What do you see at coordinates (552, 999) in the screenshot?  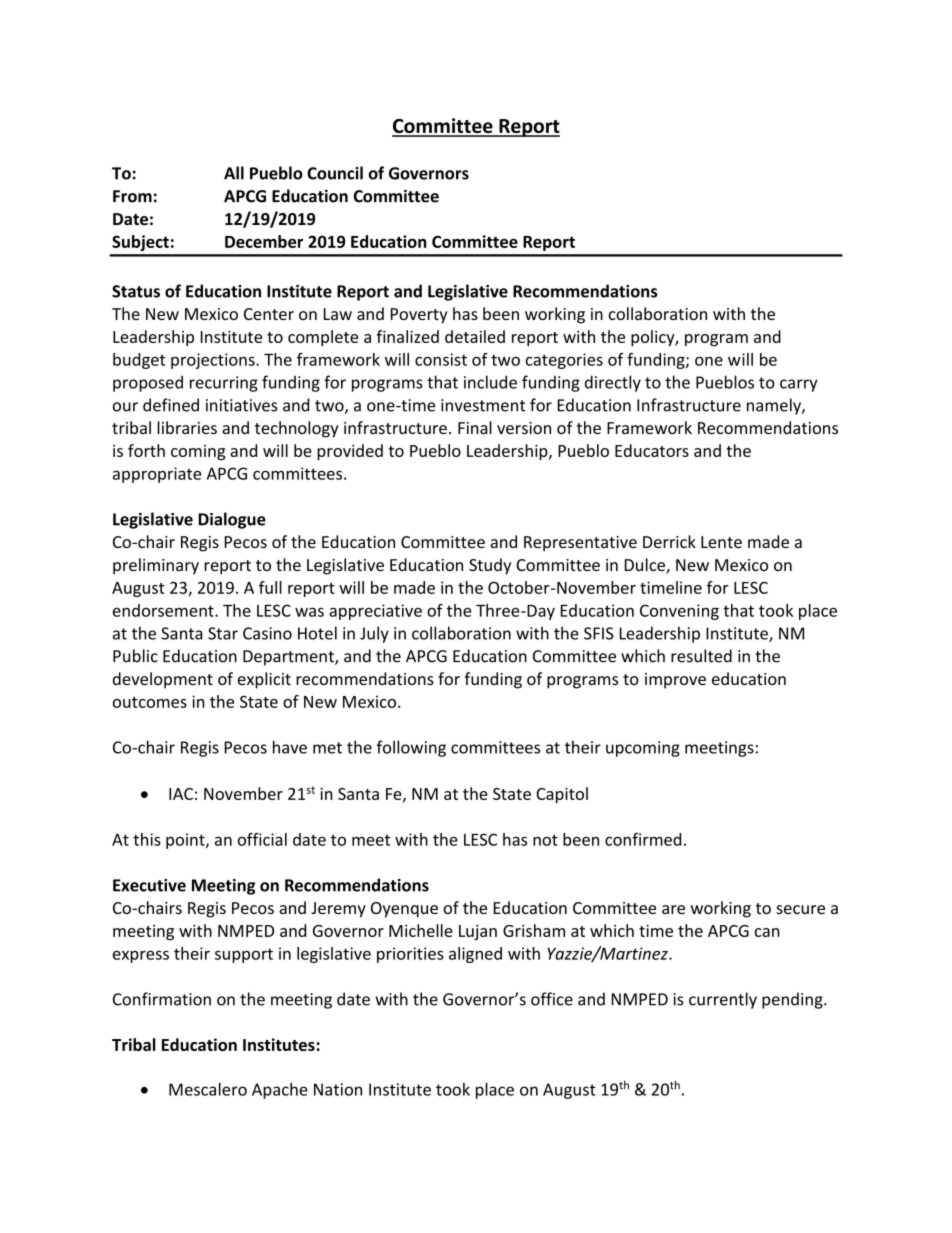 I see `office` at bounding box center [552, 999].
